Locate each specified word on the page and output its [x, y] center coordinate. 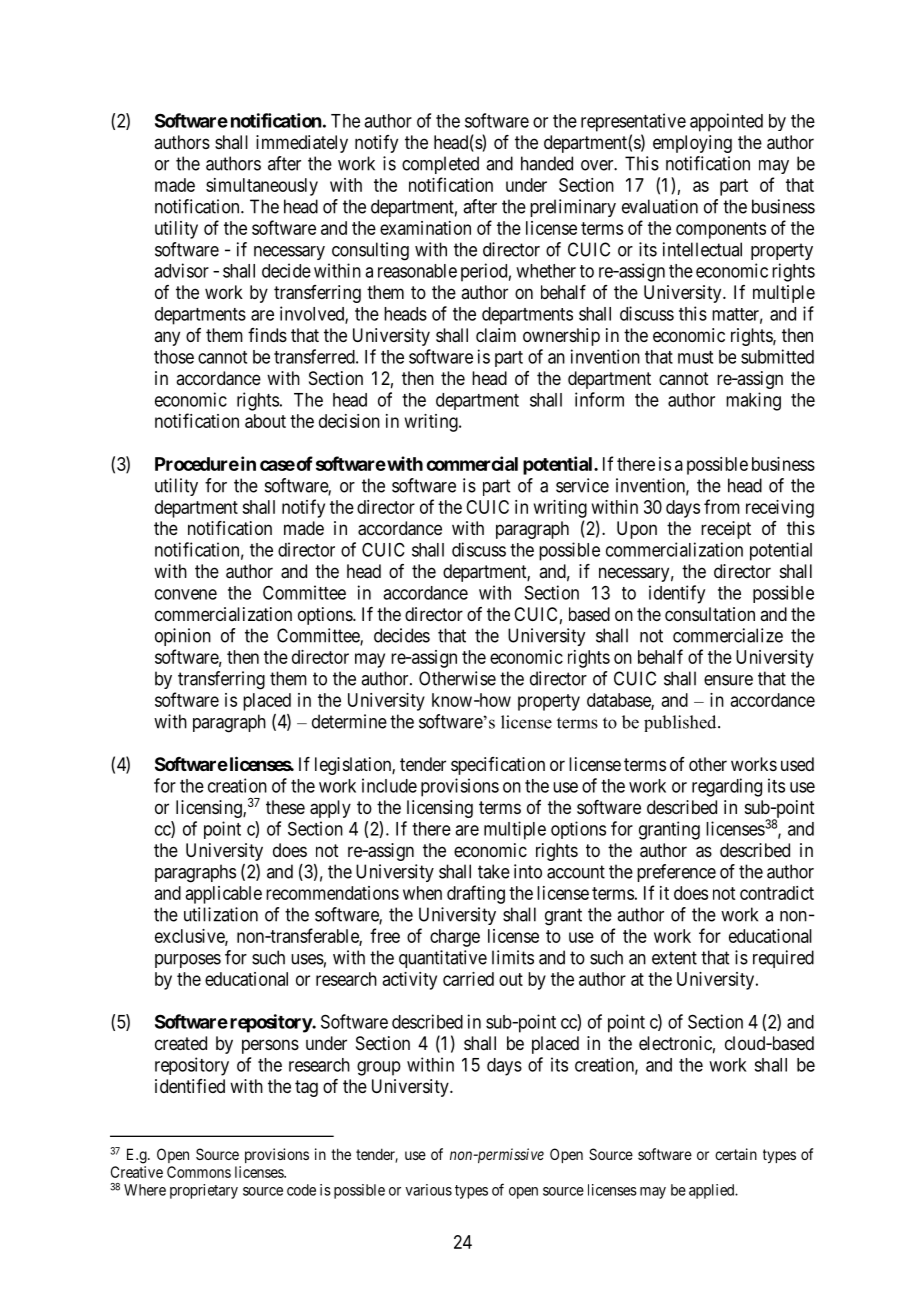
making [753, 401]
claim [496, 335]
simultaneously [262, 187]
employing [692, 144]
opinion [183, 637]
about [265, 421]
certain [736, 1154]
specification [498, 766]
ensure [728, 680]
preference [676, 873]
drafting [476, 894]
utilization [221, 914]
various [428, 1190]
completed [440, 165]
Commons [199, 1172]
